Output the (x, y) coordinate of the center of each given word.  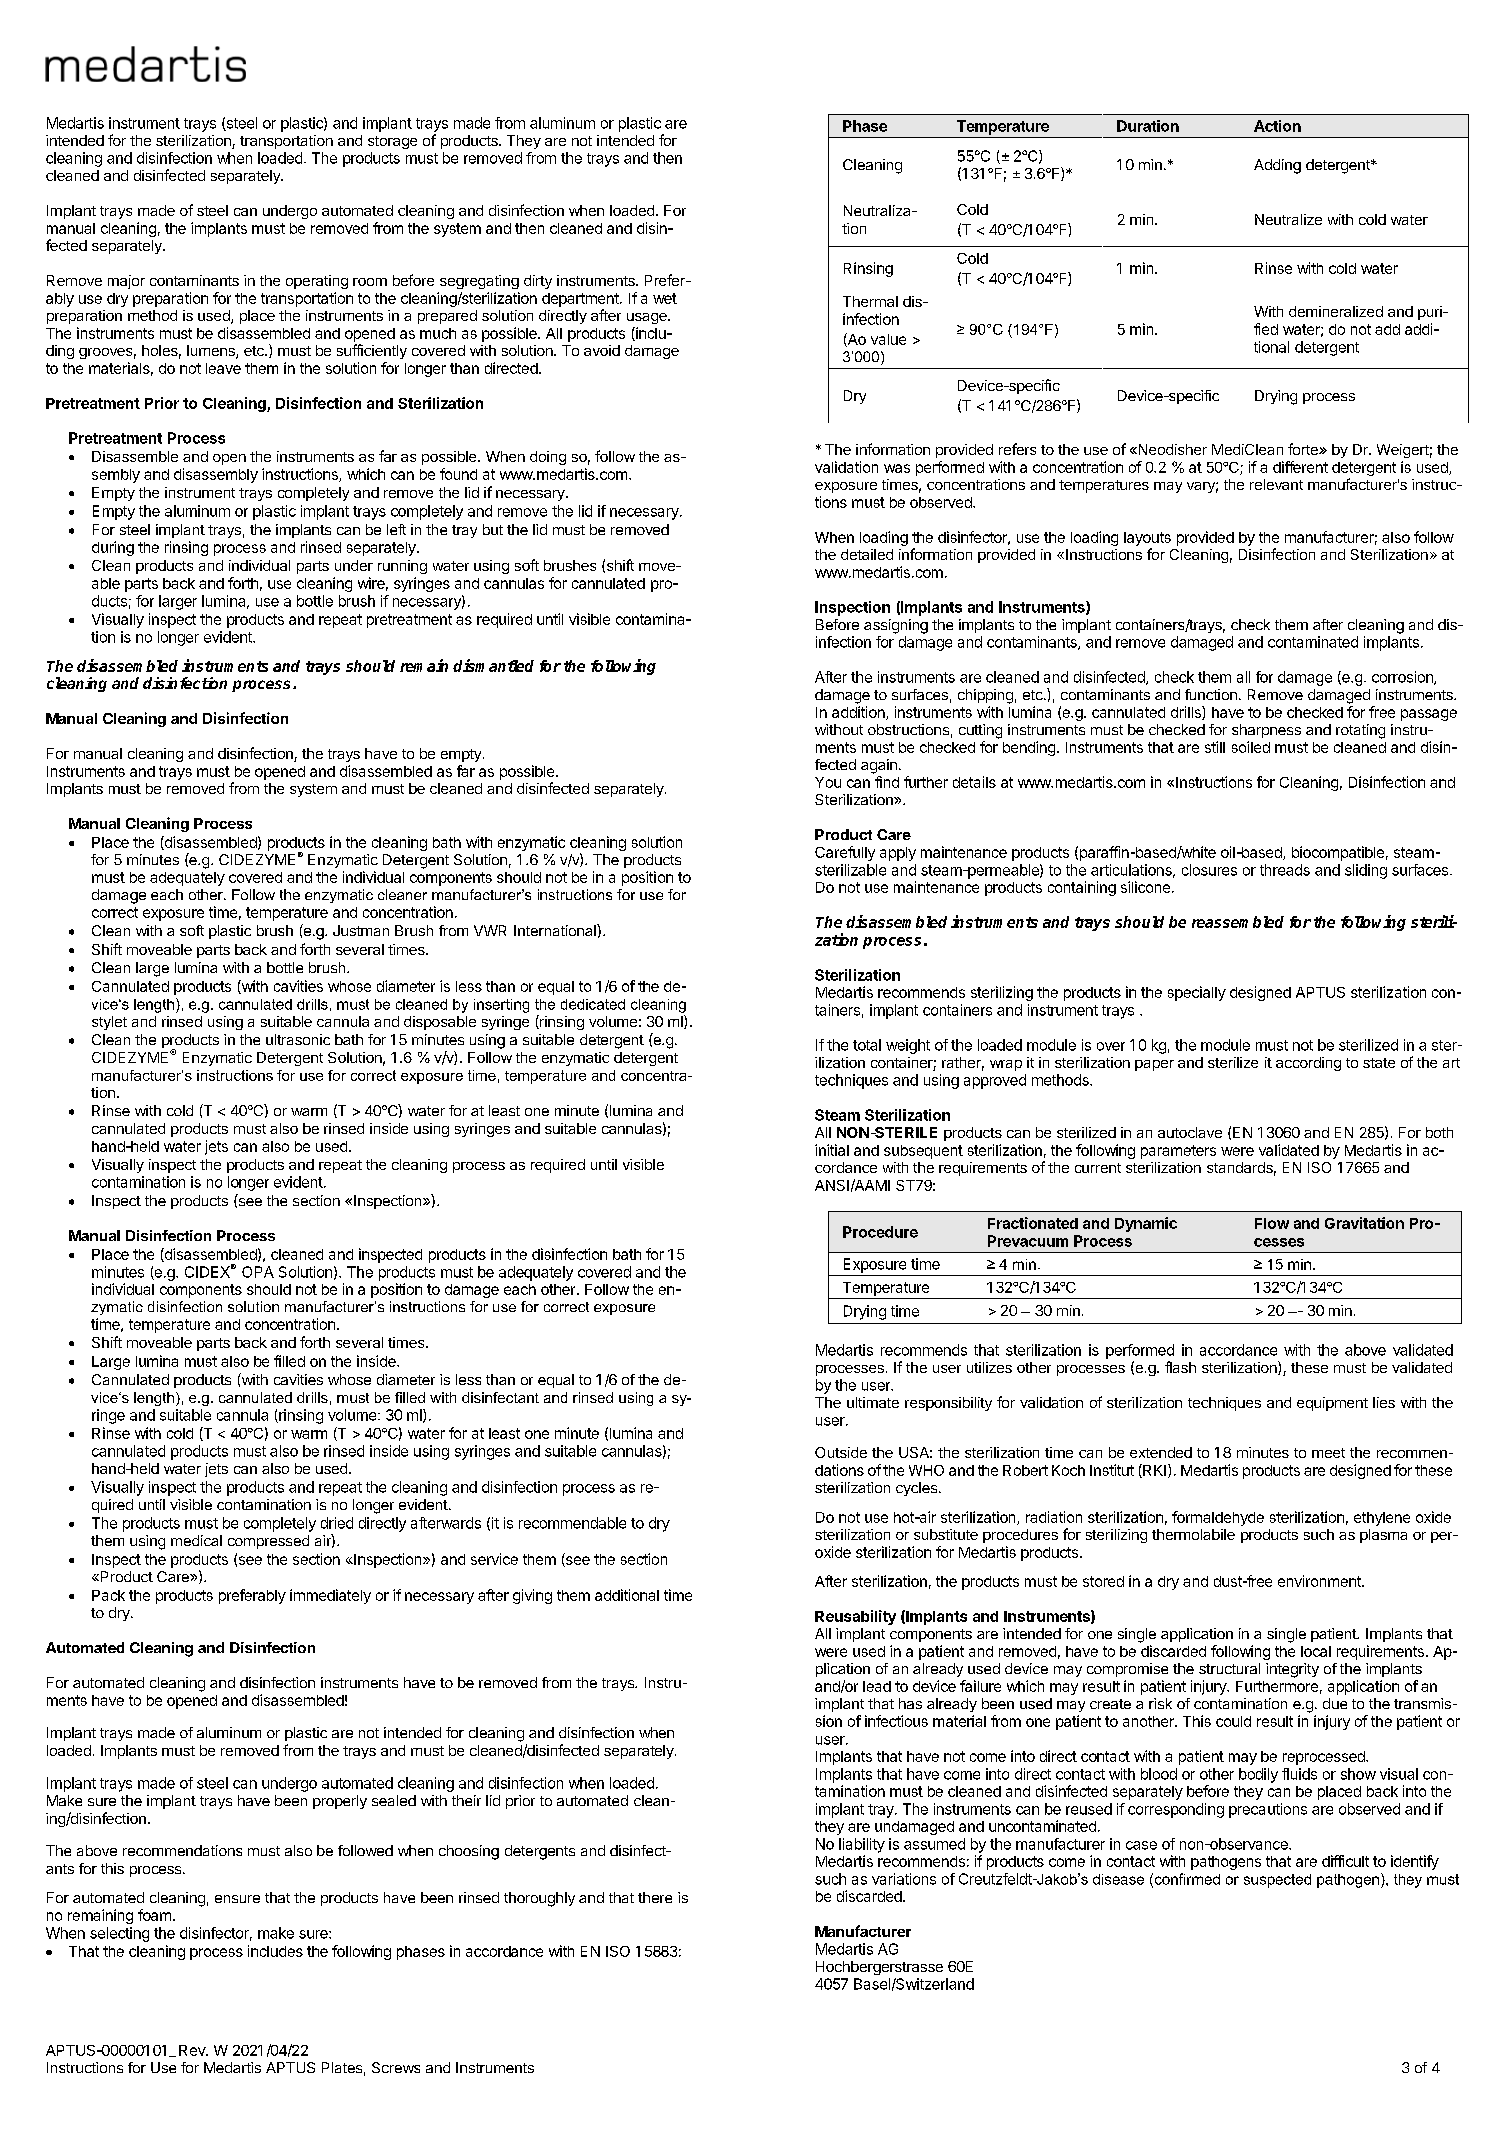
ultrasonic (298, 1039)
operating (317, 282)
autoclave (1190, 1132)
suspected (1277, 1881)
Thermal (870, 301)
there (655, 1897)
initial (832, 1150)
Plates (342, 2067)
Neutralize (1288, 219)
